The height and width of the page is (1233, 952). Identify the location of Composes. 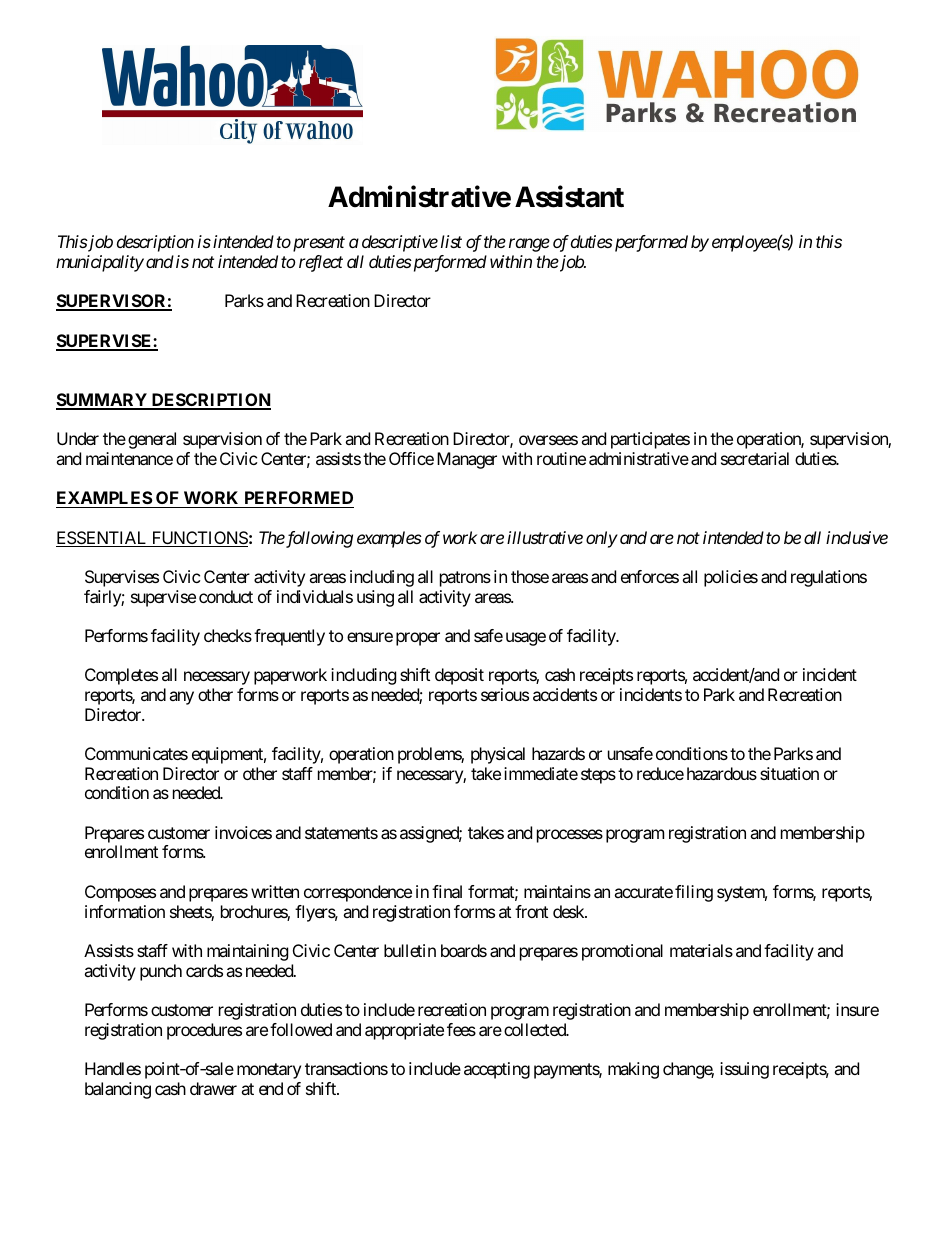
(120, 893).
